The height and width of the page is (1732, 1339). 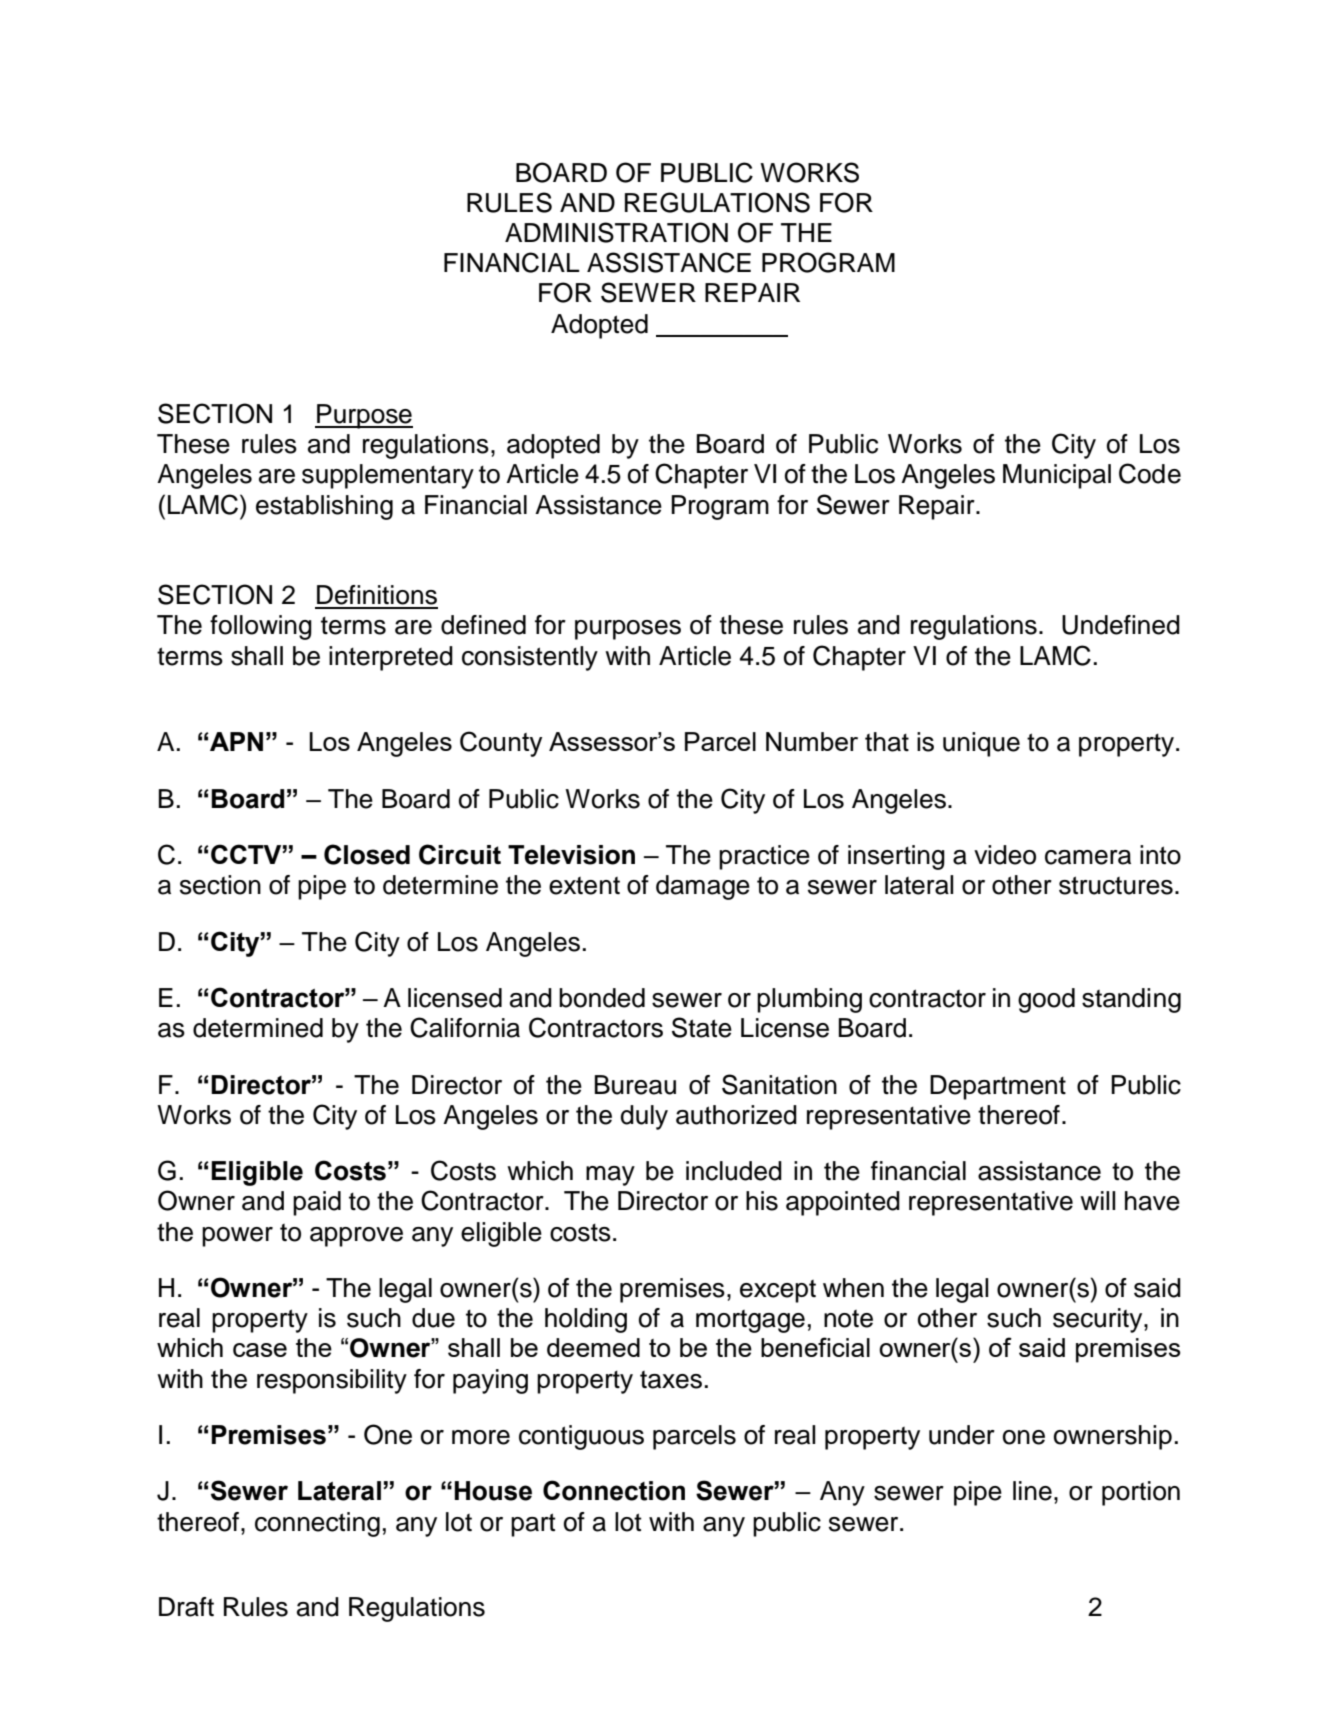 I want to click on ADMINISTRATION, so click(x=616, y=232).
